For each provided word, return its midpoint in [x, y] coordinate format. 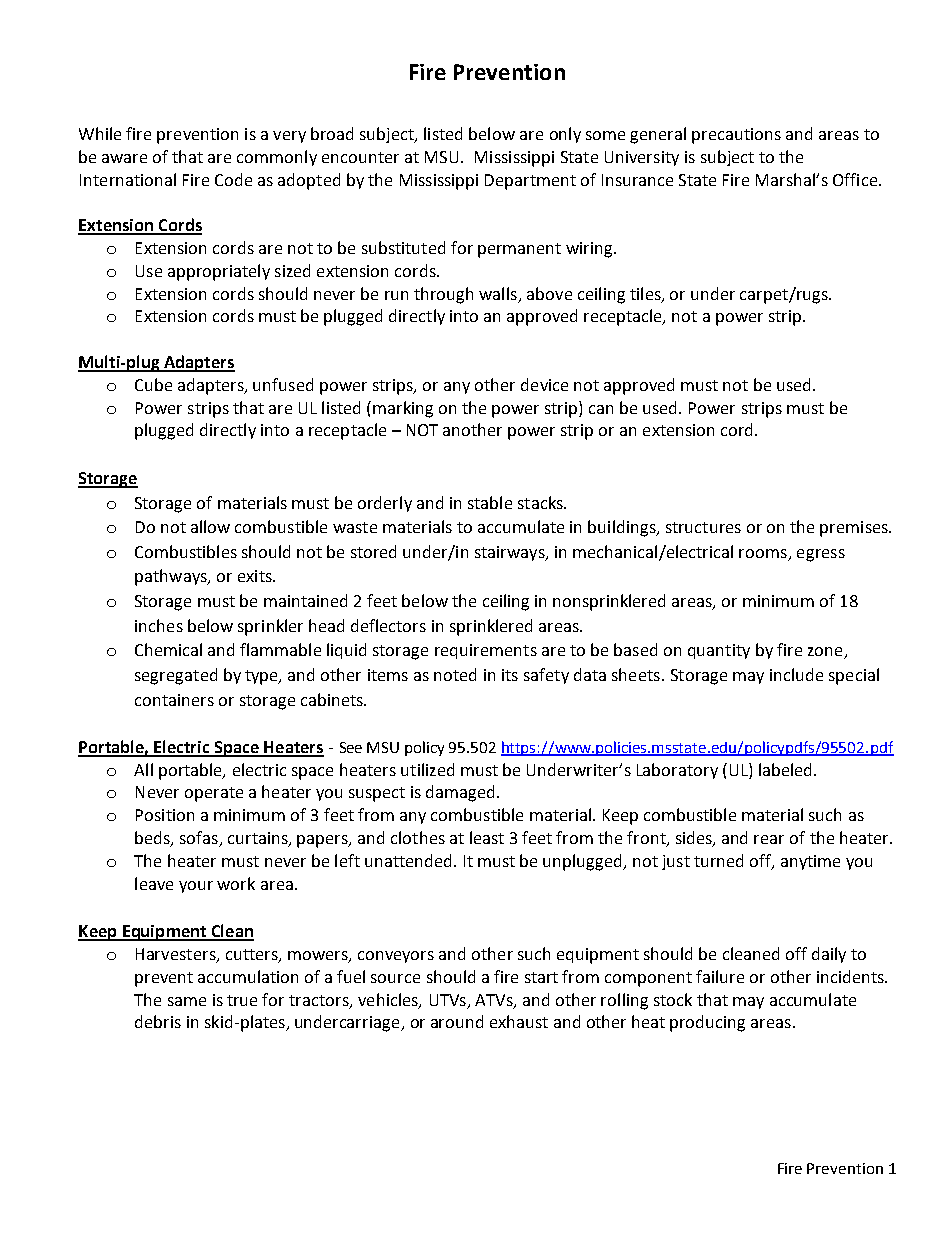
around [457, 1021]
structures [703, 527]
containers [174, 700]
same [187, 1001]
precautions [736, 136]
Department [530, 182]
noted [455, 674]
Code [233, 179]
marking [403, 409]
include [796, 674]
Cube [153, 384]
